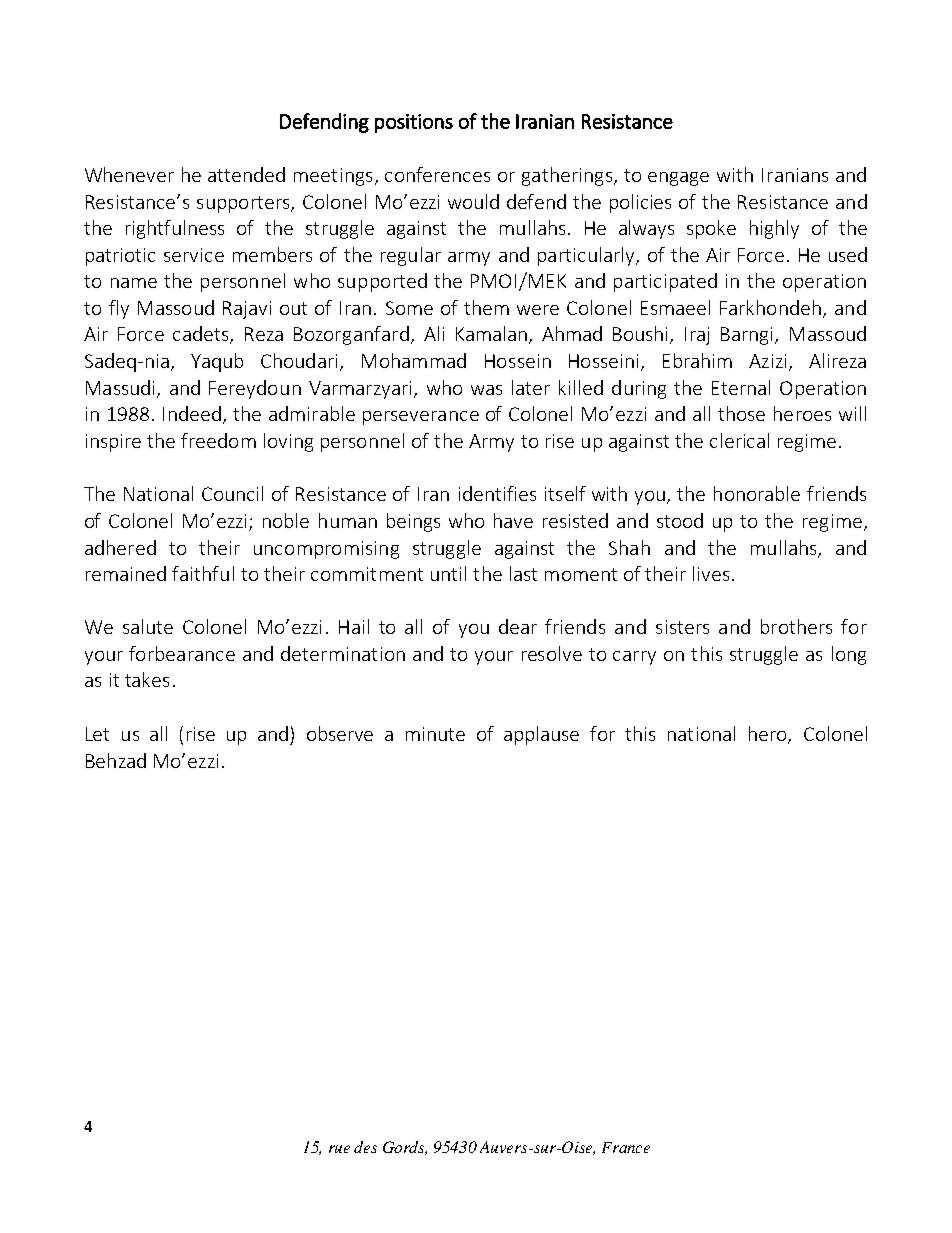  Describe the element at coordinates (796, 626) in the screenshot. I see `brothers` at that location.
